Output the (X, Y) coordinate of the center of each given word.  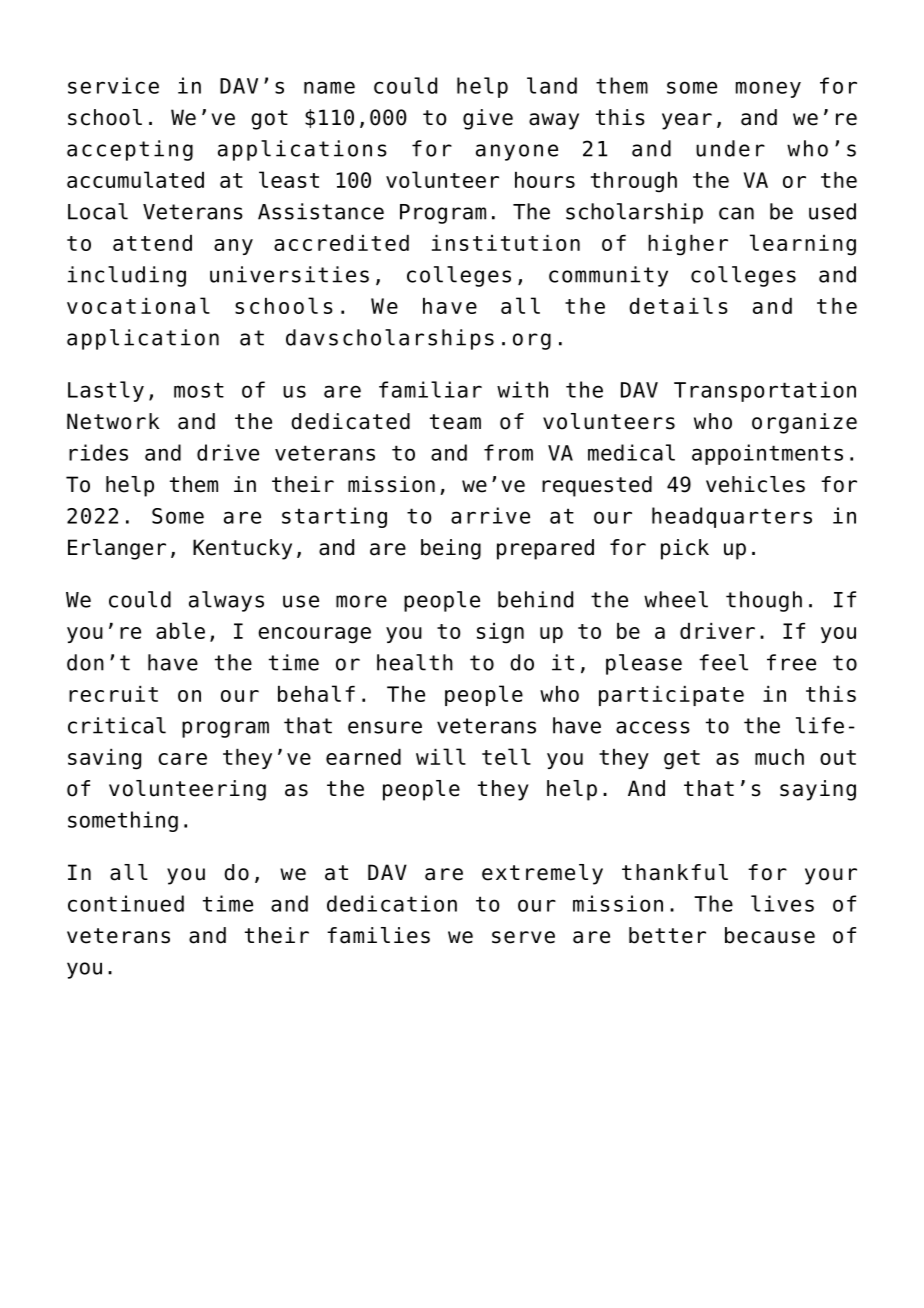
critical (117, 725)
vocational (138, 305)
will (441, 756)
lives (782, 903)
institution (506, 243)
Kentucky (242, 549)
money (768, 89)
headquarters (732, 517)
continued (126, 903)
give (488, 119)
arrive (490, 515)
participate (671, 696)
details (678, 305)
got (269, 120)
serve (523, 937)
